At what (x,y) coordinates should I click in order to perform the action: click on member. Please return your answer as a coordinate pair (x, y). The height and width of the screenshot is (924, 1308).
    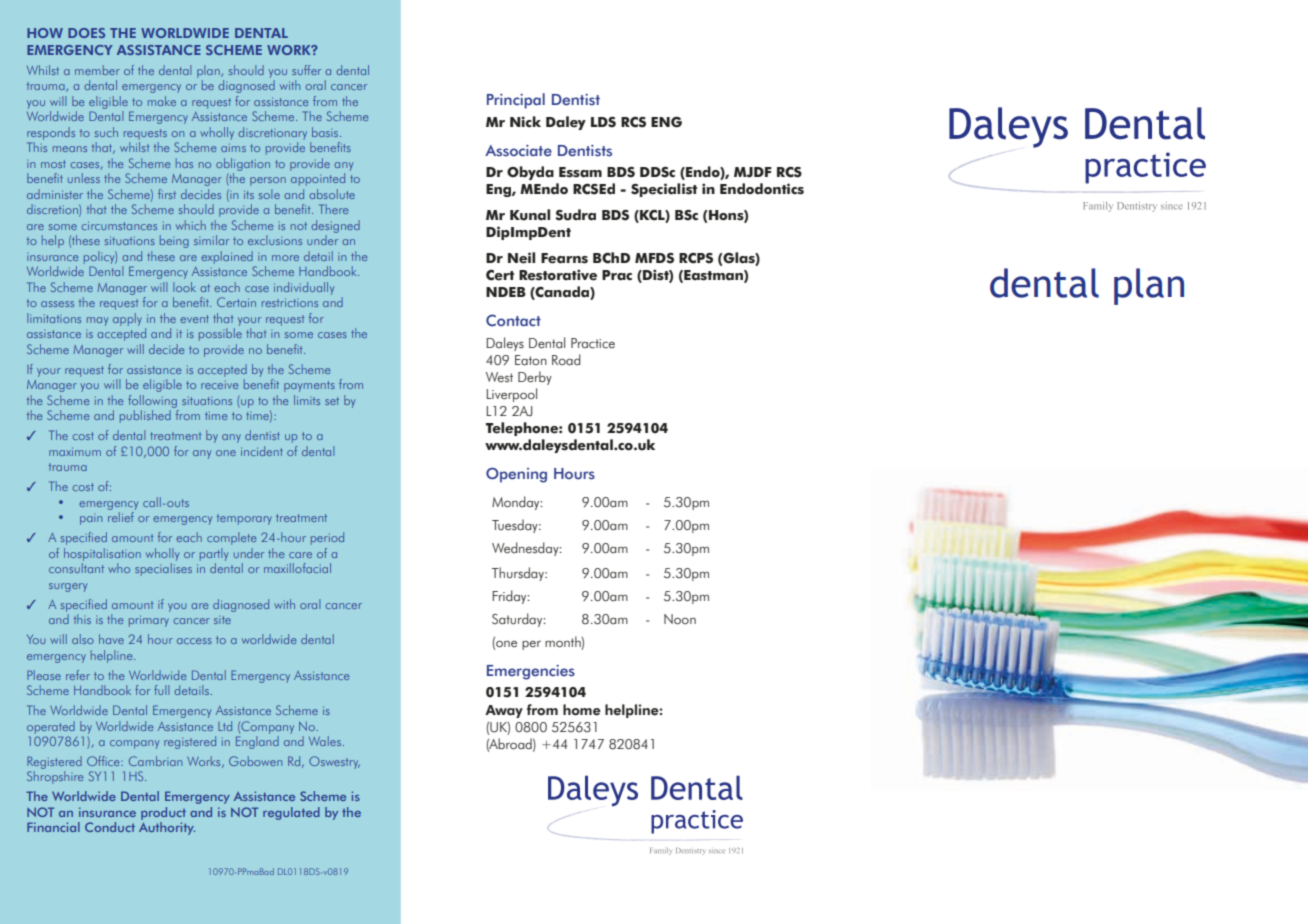
    Looking at the image, I should click on (97, 70).
